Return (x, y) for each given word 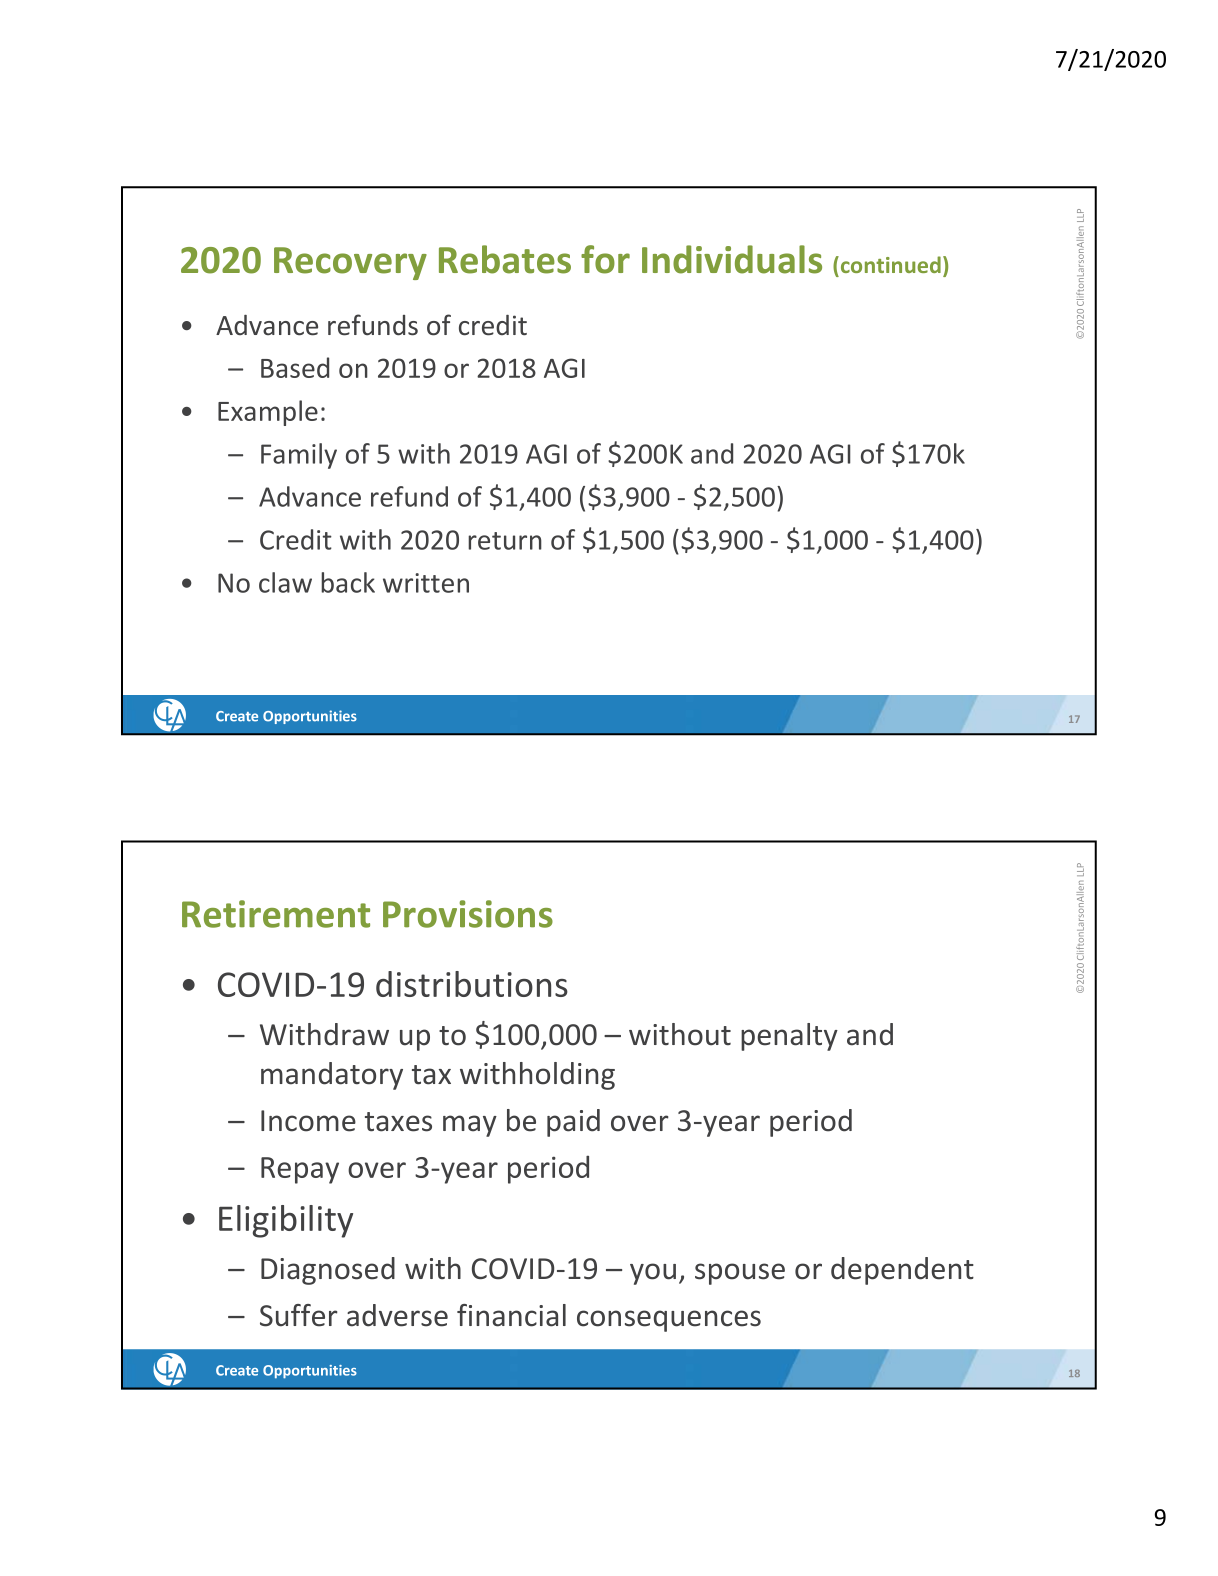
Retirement (276, 914)
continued (889, 264)
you (653, 1274)
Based (295, 367)
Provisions (468, 914)
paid (573, 1123)
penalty (789, 1037)
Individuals (732, 259)
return (505, 541)
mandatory (332, 1076)
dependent (902, 1271)
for (605, 259)
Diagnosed (328, 1271)
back (348, 582)
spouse (740, 1274)
